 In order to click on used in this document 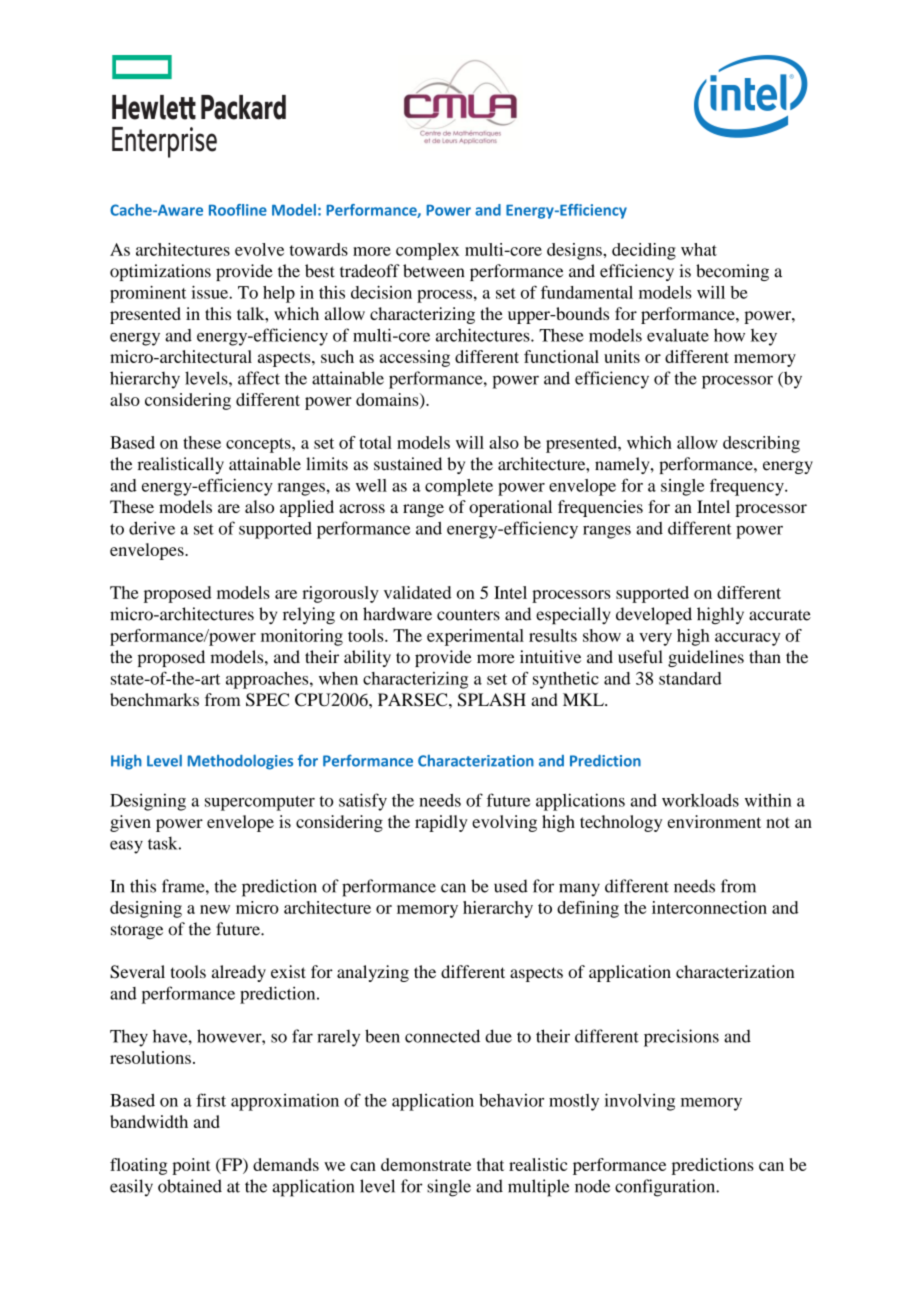, I will do `click(511, 886)`.
